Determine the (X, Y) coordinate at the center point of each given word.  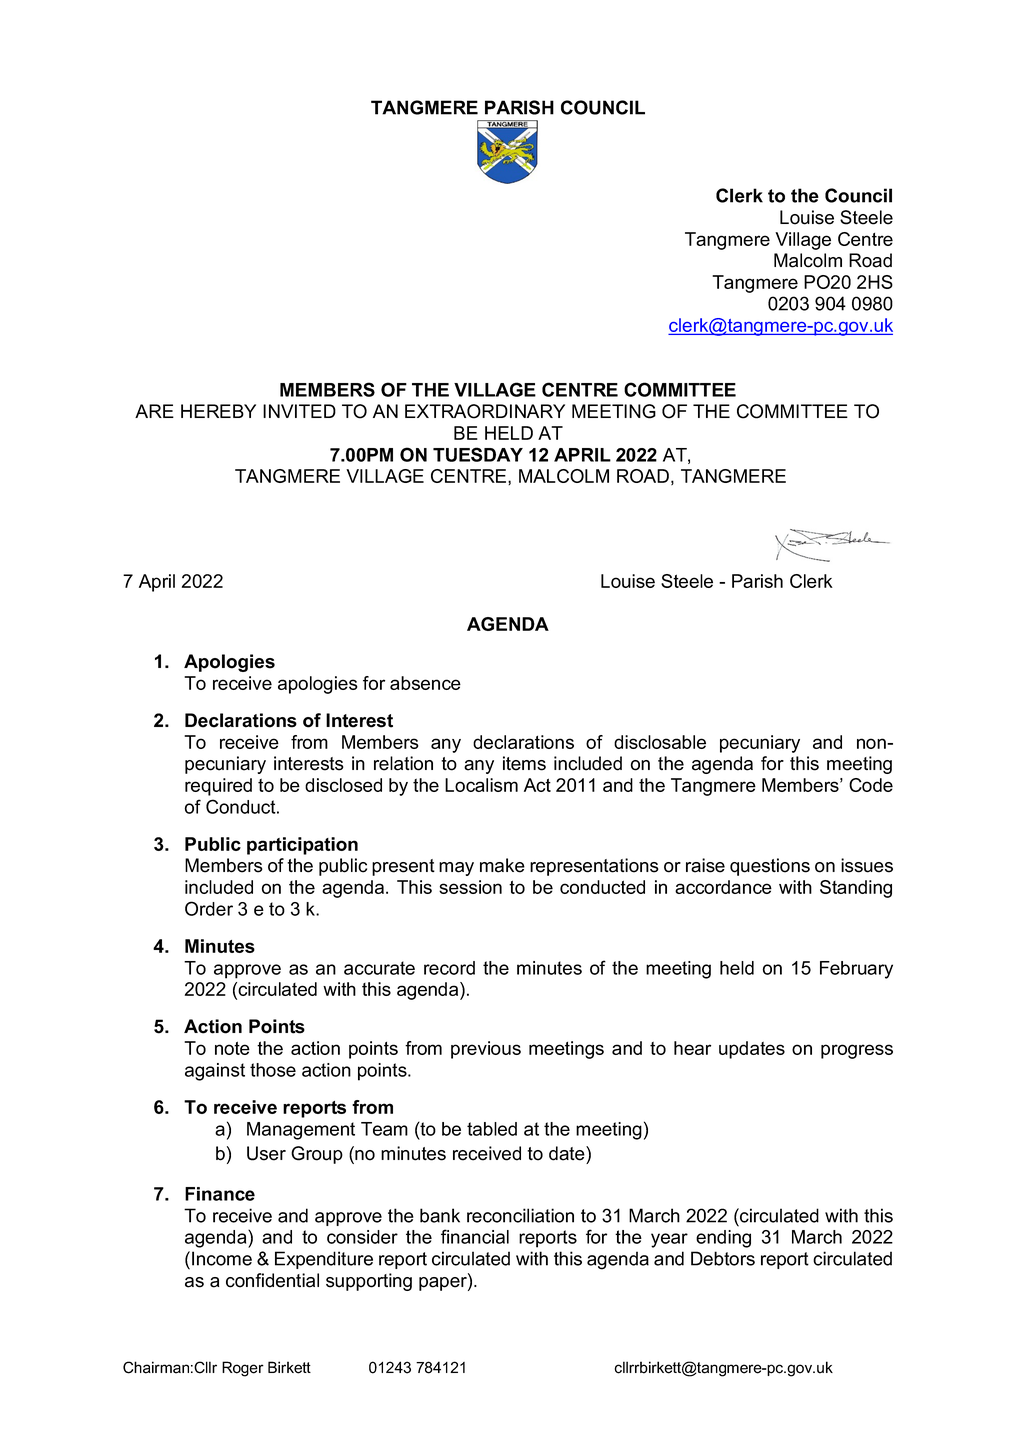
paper (444, 1284)
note (232, 1048)
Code (871, 785)
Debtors (723, 1258)
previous (486, 1050)
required (218, 787)
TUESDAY (478, 454)
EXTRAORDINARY (485, 411)
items (524, 763)
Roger (243, 1369)
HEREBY (218, 411)
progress (857, 1051)
